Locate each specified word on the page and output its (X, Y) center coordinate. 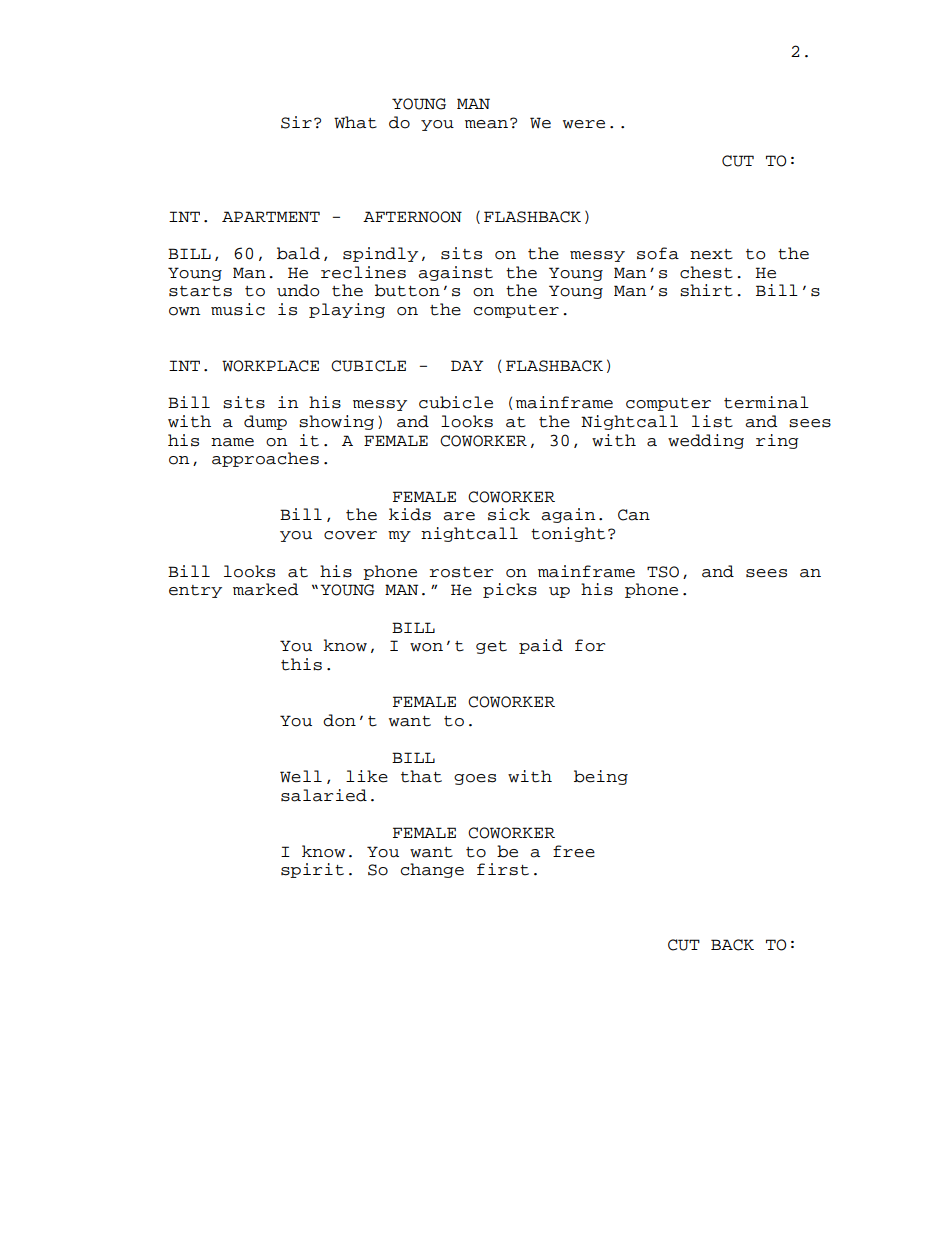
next (711, 254)
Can (634, 515)
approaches (265, 459)
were (584, 124)
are (459, 516)
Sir (296, 122)
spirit (312, 870)
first (503, 869)
